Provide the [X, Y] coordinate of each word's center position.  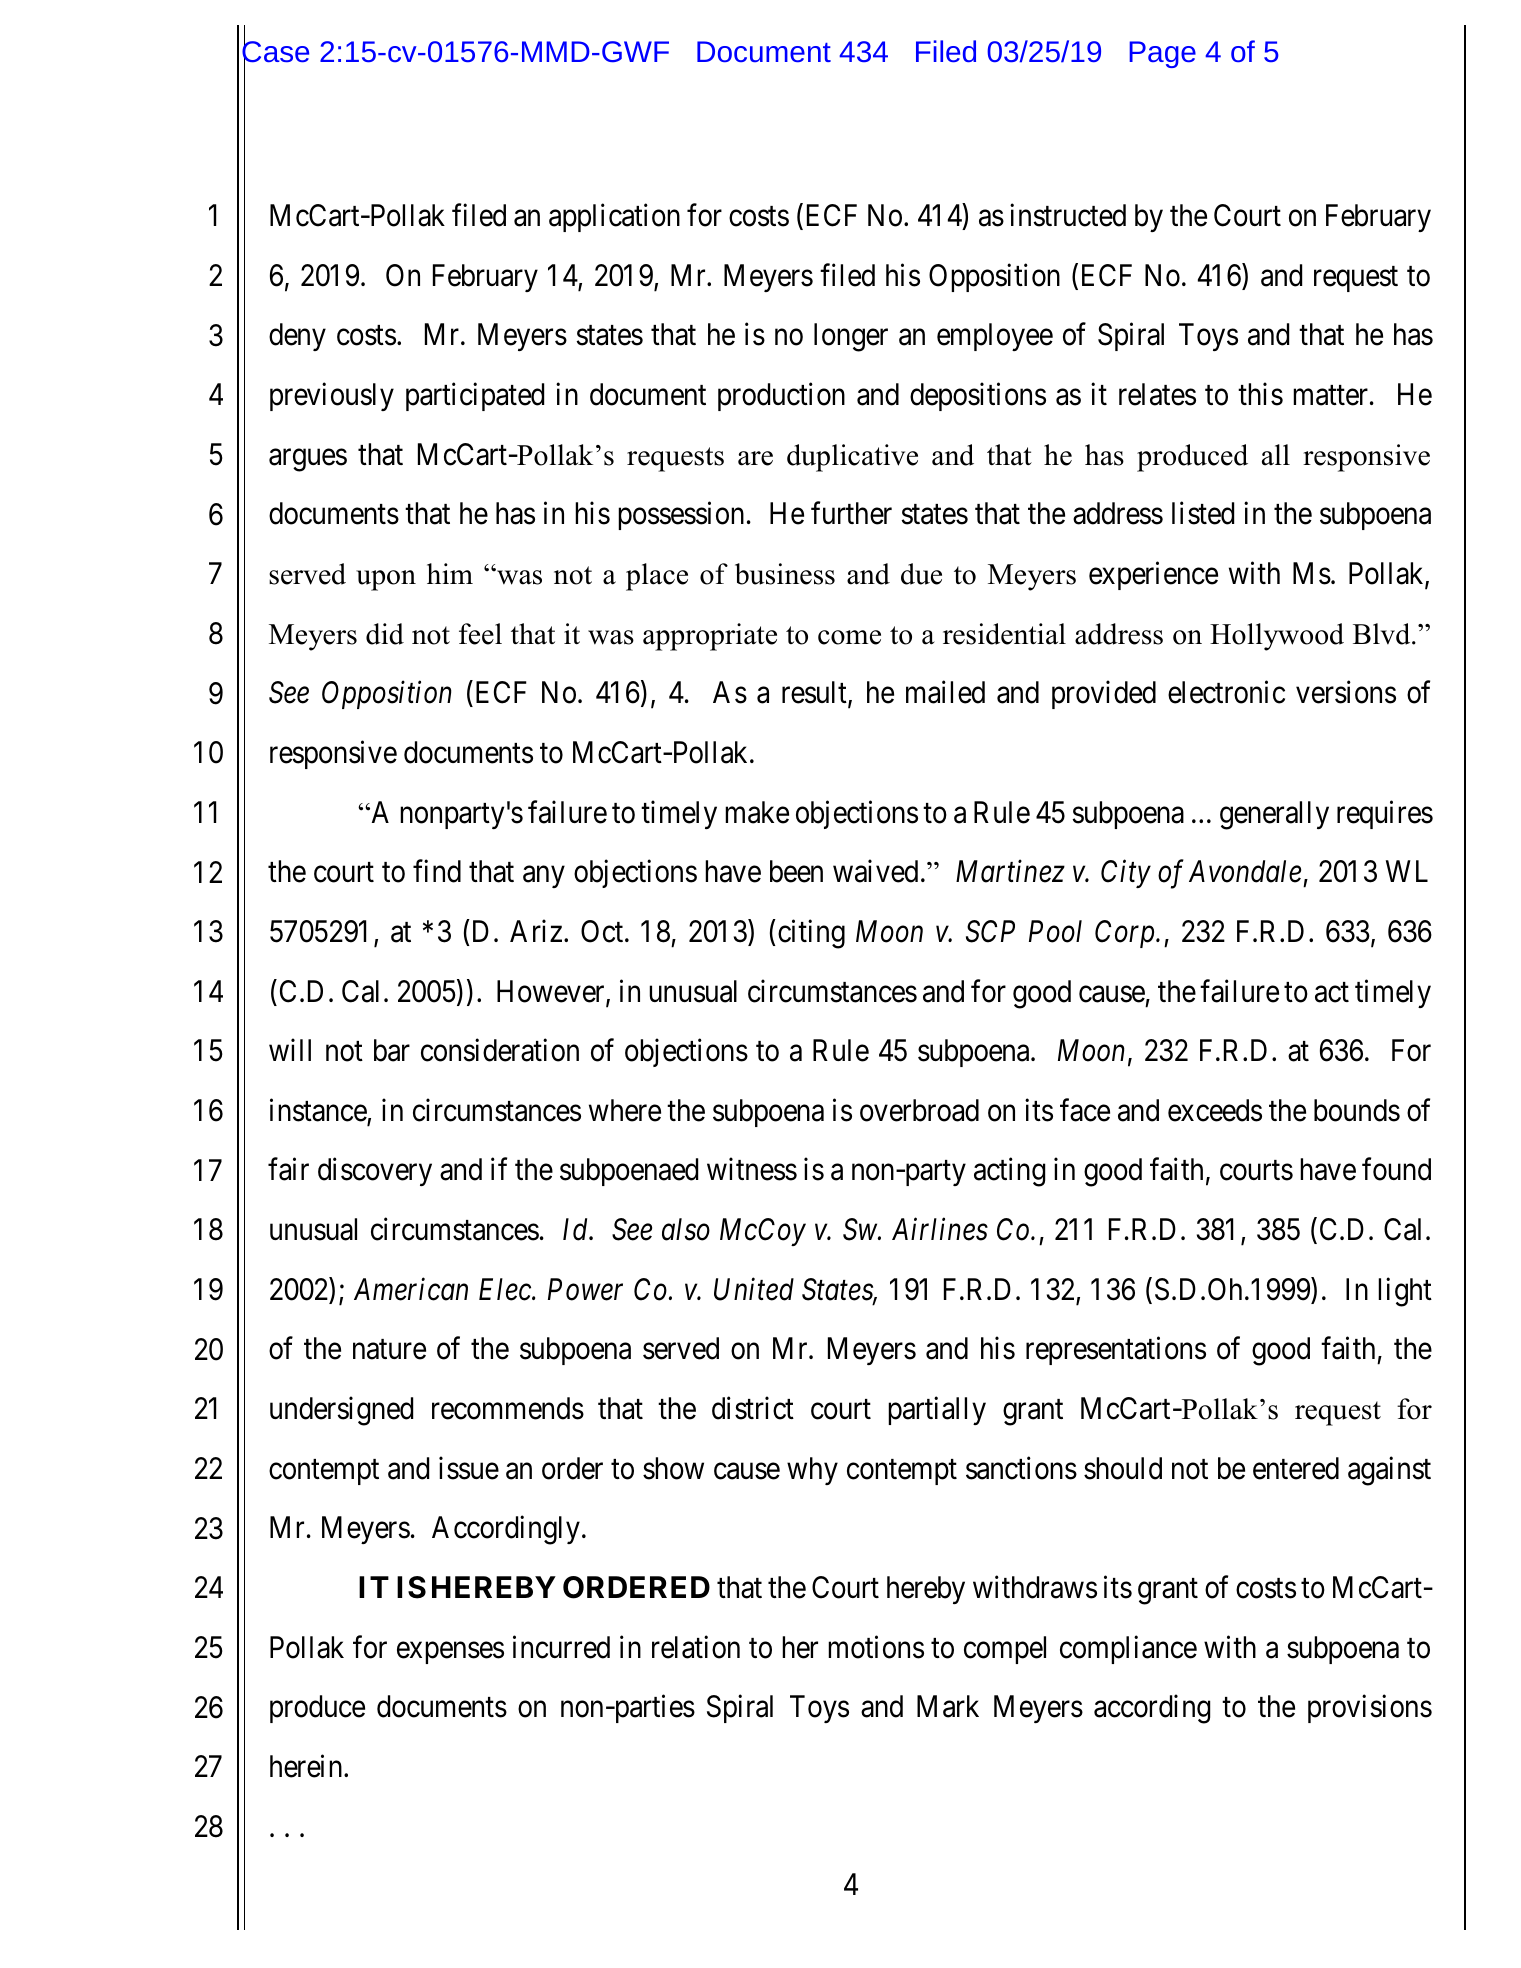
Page [1162, 54]
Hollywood [1277, 637]
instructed [1068, 215]
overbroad [919, 1110]
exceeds [1215, 1110]
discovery [375, 1172]
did [385, 634]
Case [275, 52]
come [849, 637]
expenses [450, 1653]
